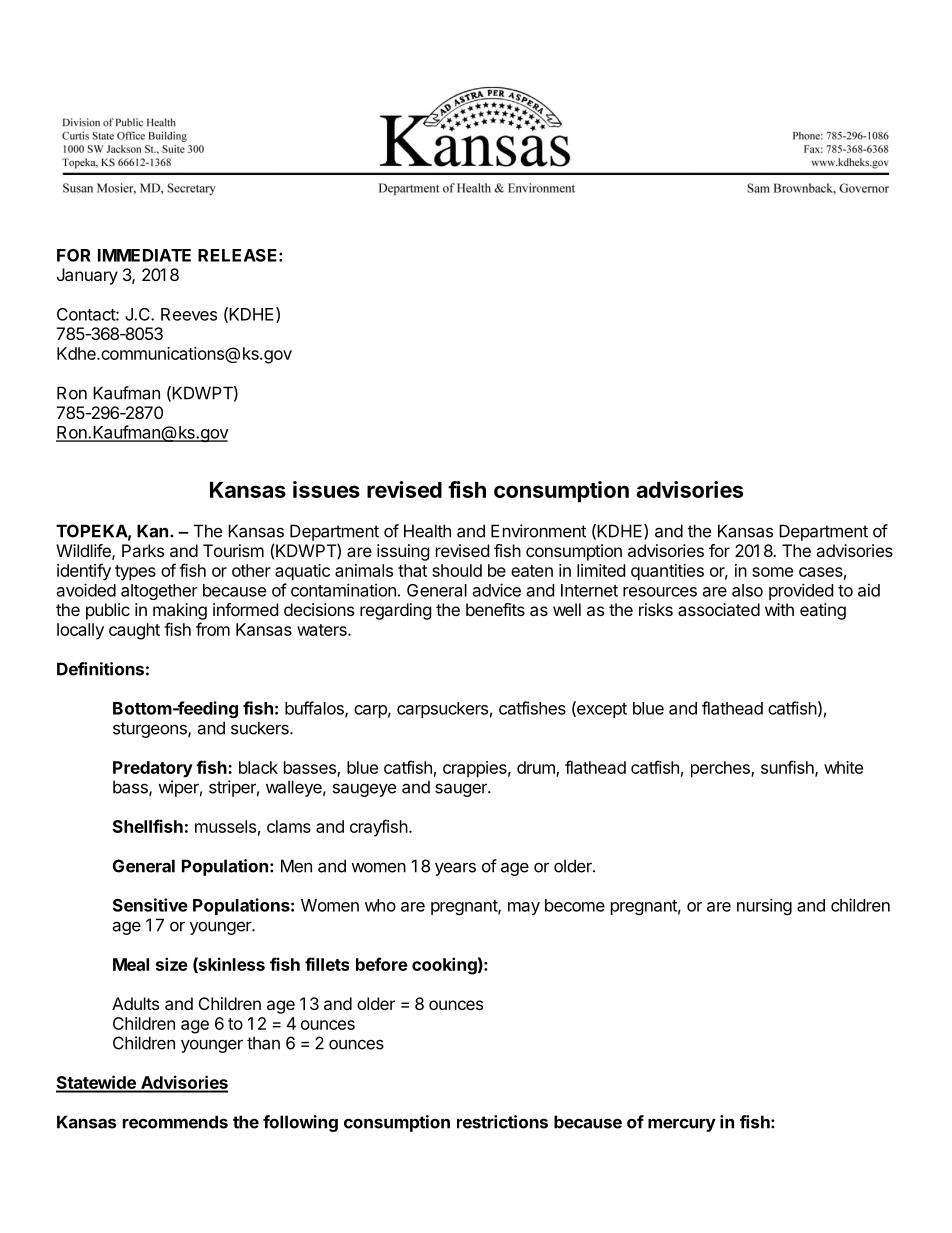  I want to click on Environment, so click(538, 531).
